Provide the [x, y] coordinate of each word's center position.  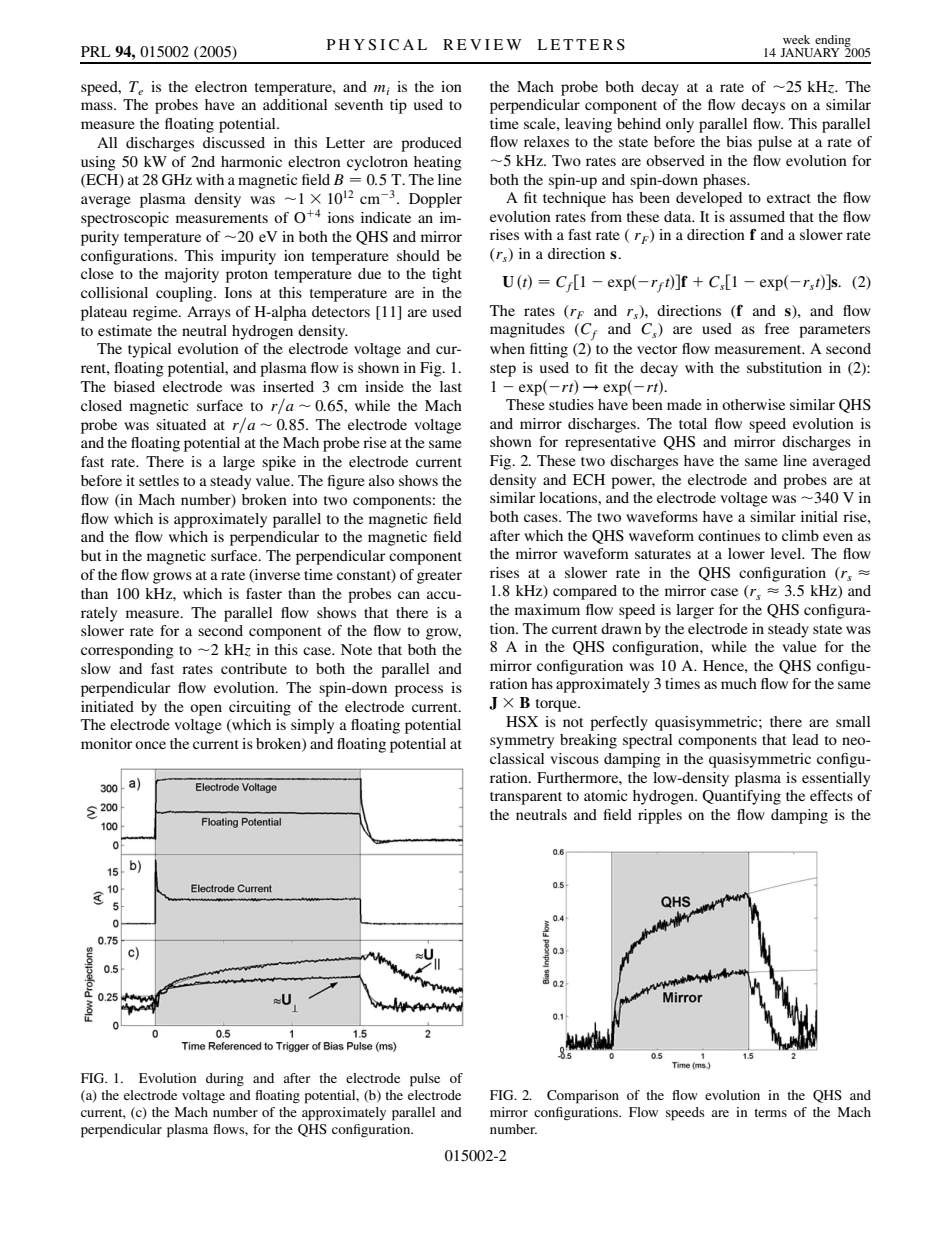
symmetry [522, 742]
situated [181, 424]
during [225, 1080]
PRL [96, 51]
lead [805, 739]
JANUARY [810, 52]
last [451, 386]
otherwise [753, 404]
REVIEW [482, 44]
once [150, 745]
